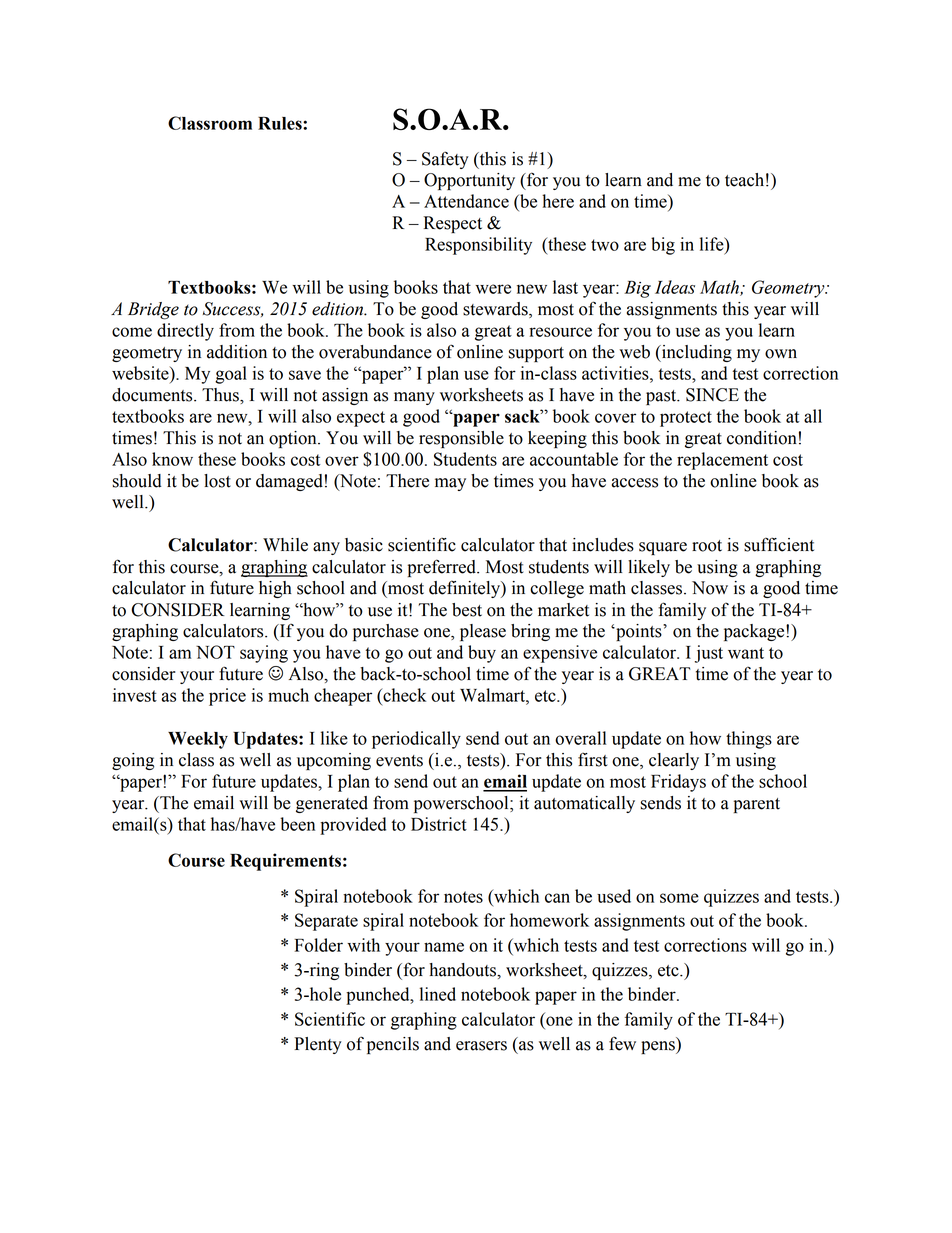  I want to click on Plenty, so click(318, 1045).
